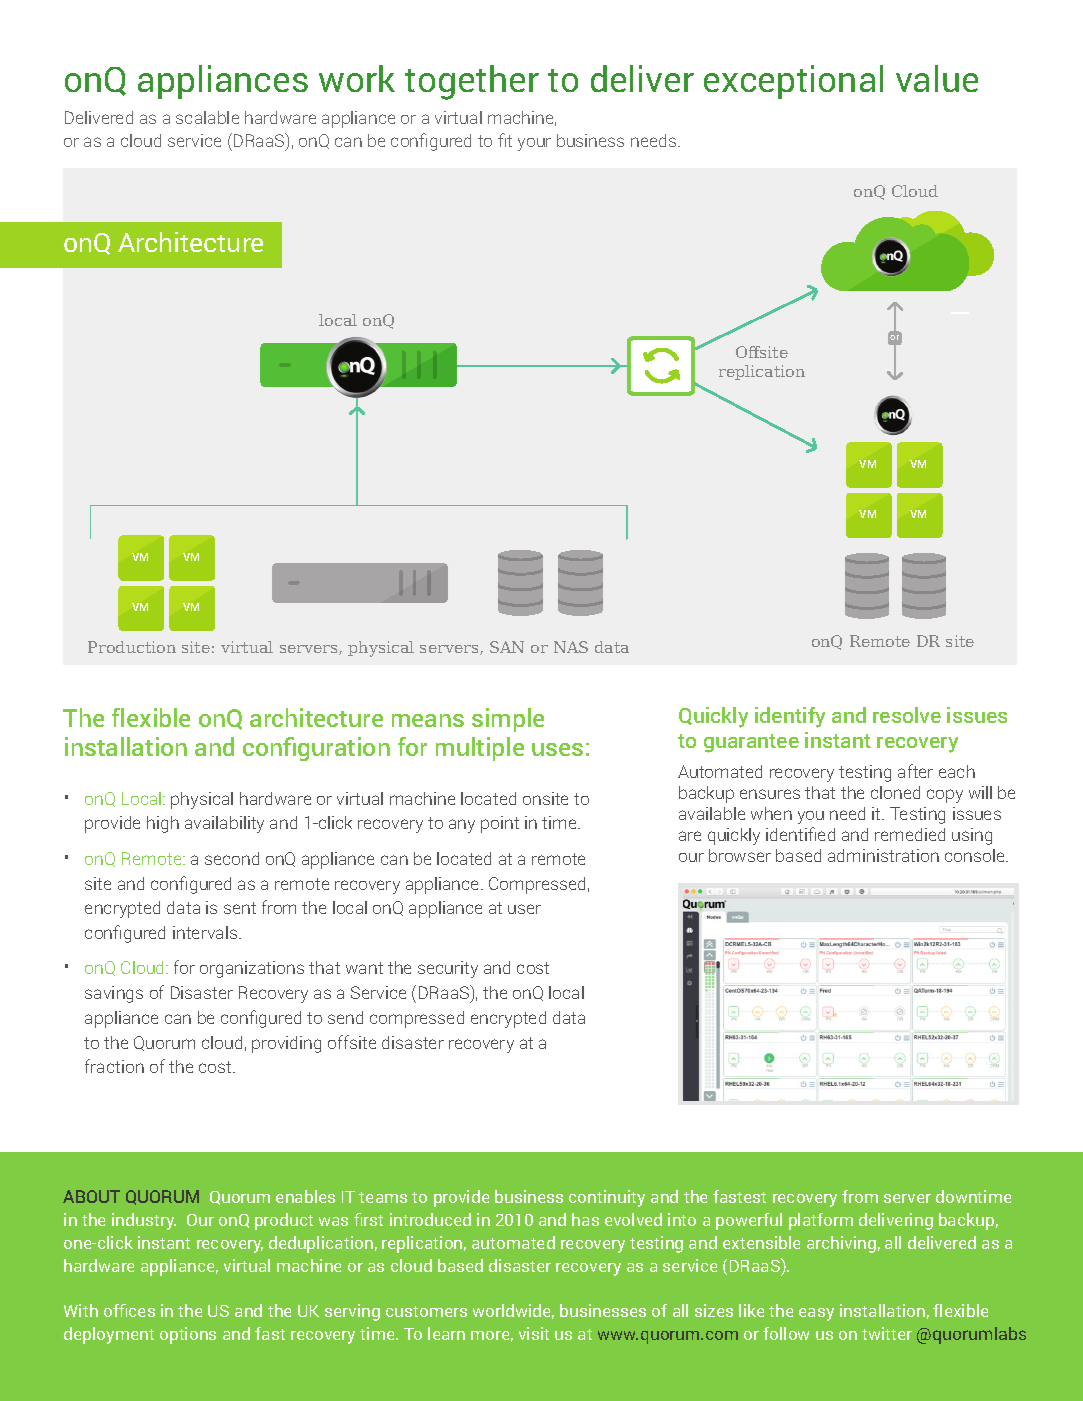  What do you see at coordinates (114, 994) in the image?
I see `savings` at bounding box center [114, 994].
